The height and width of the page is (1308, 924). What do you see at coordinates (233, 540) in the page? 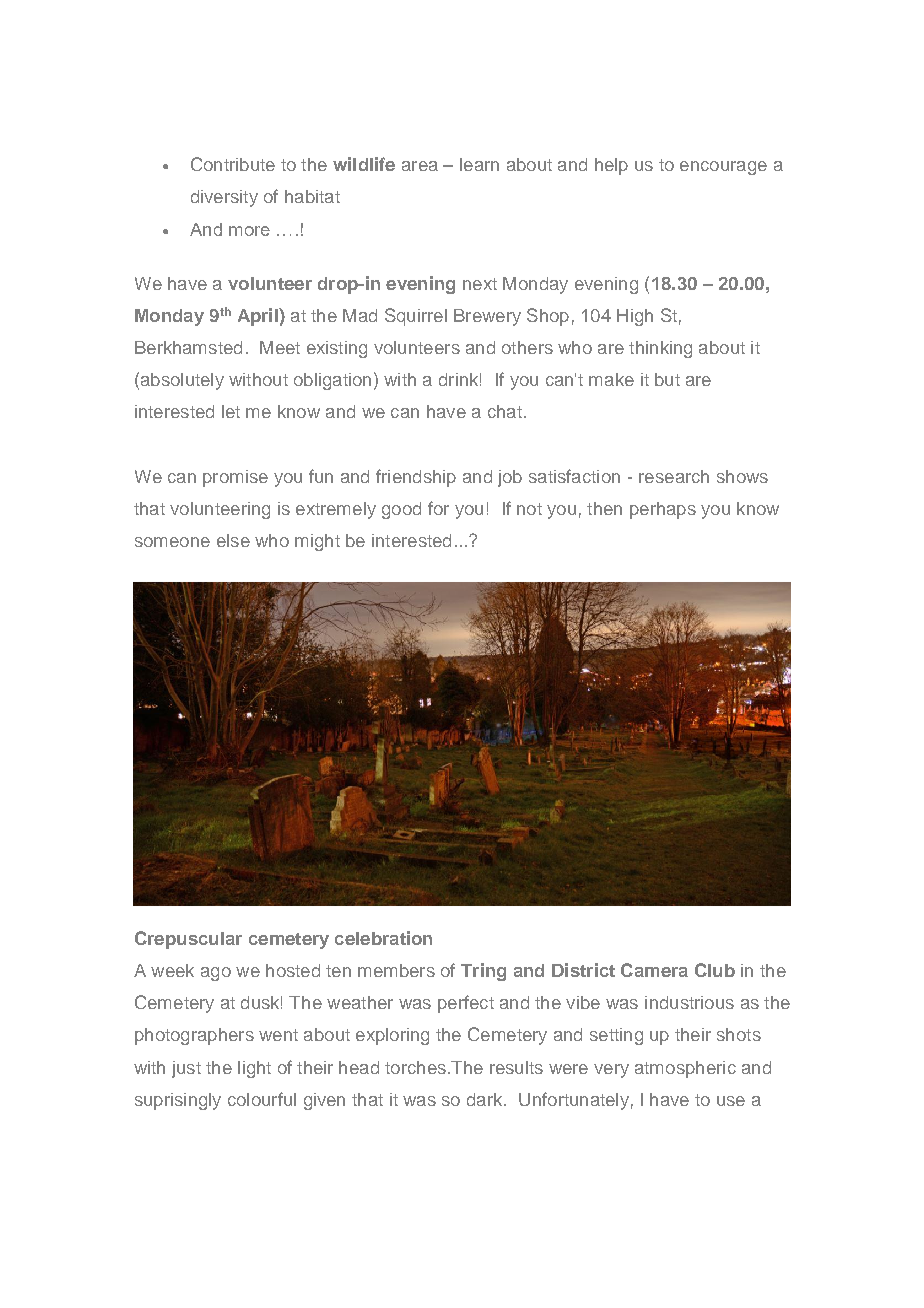
I see `else` at bounding box center [233, 540].
